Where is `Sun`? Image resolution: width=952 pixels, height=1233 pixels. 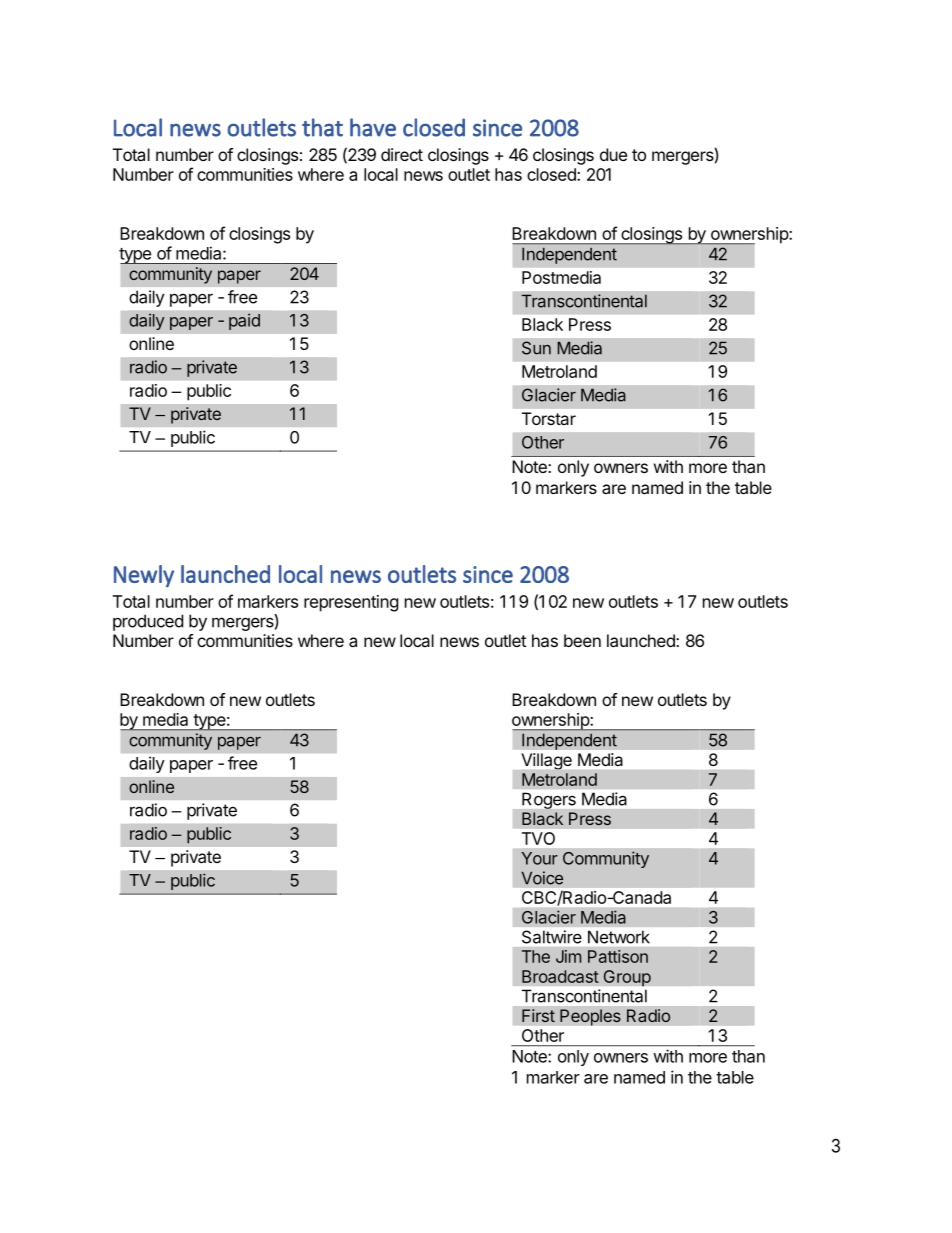 Sun is located at coordinates (536, 348).
